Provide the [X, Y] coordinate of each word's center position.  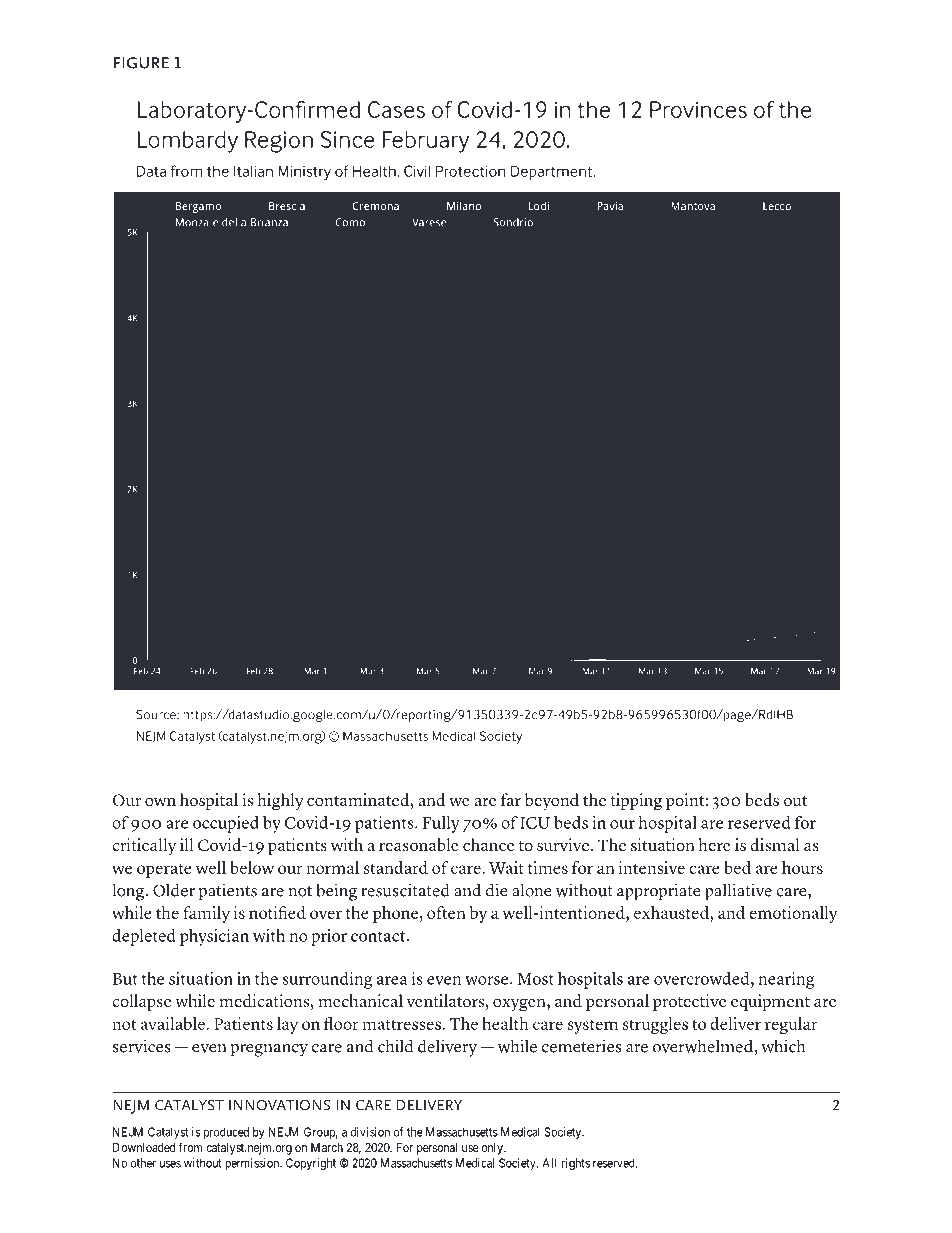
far [511, 799]
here [715, 845]
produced [226, 1133]
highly [281, 802]
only [493, 1149]
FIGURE [141, 63]
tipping [636, 802]
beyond [552, 802]
